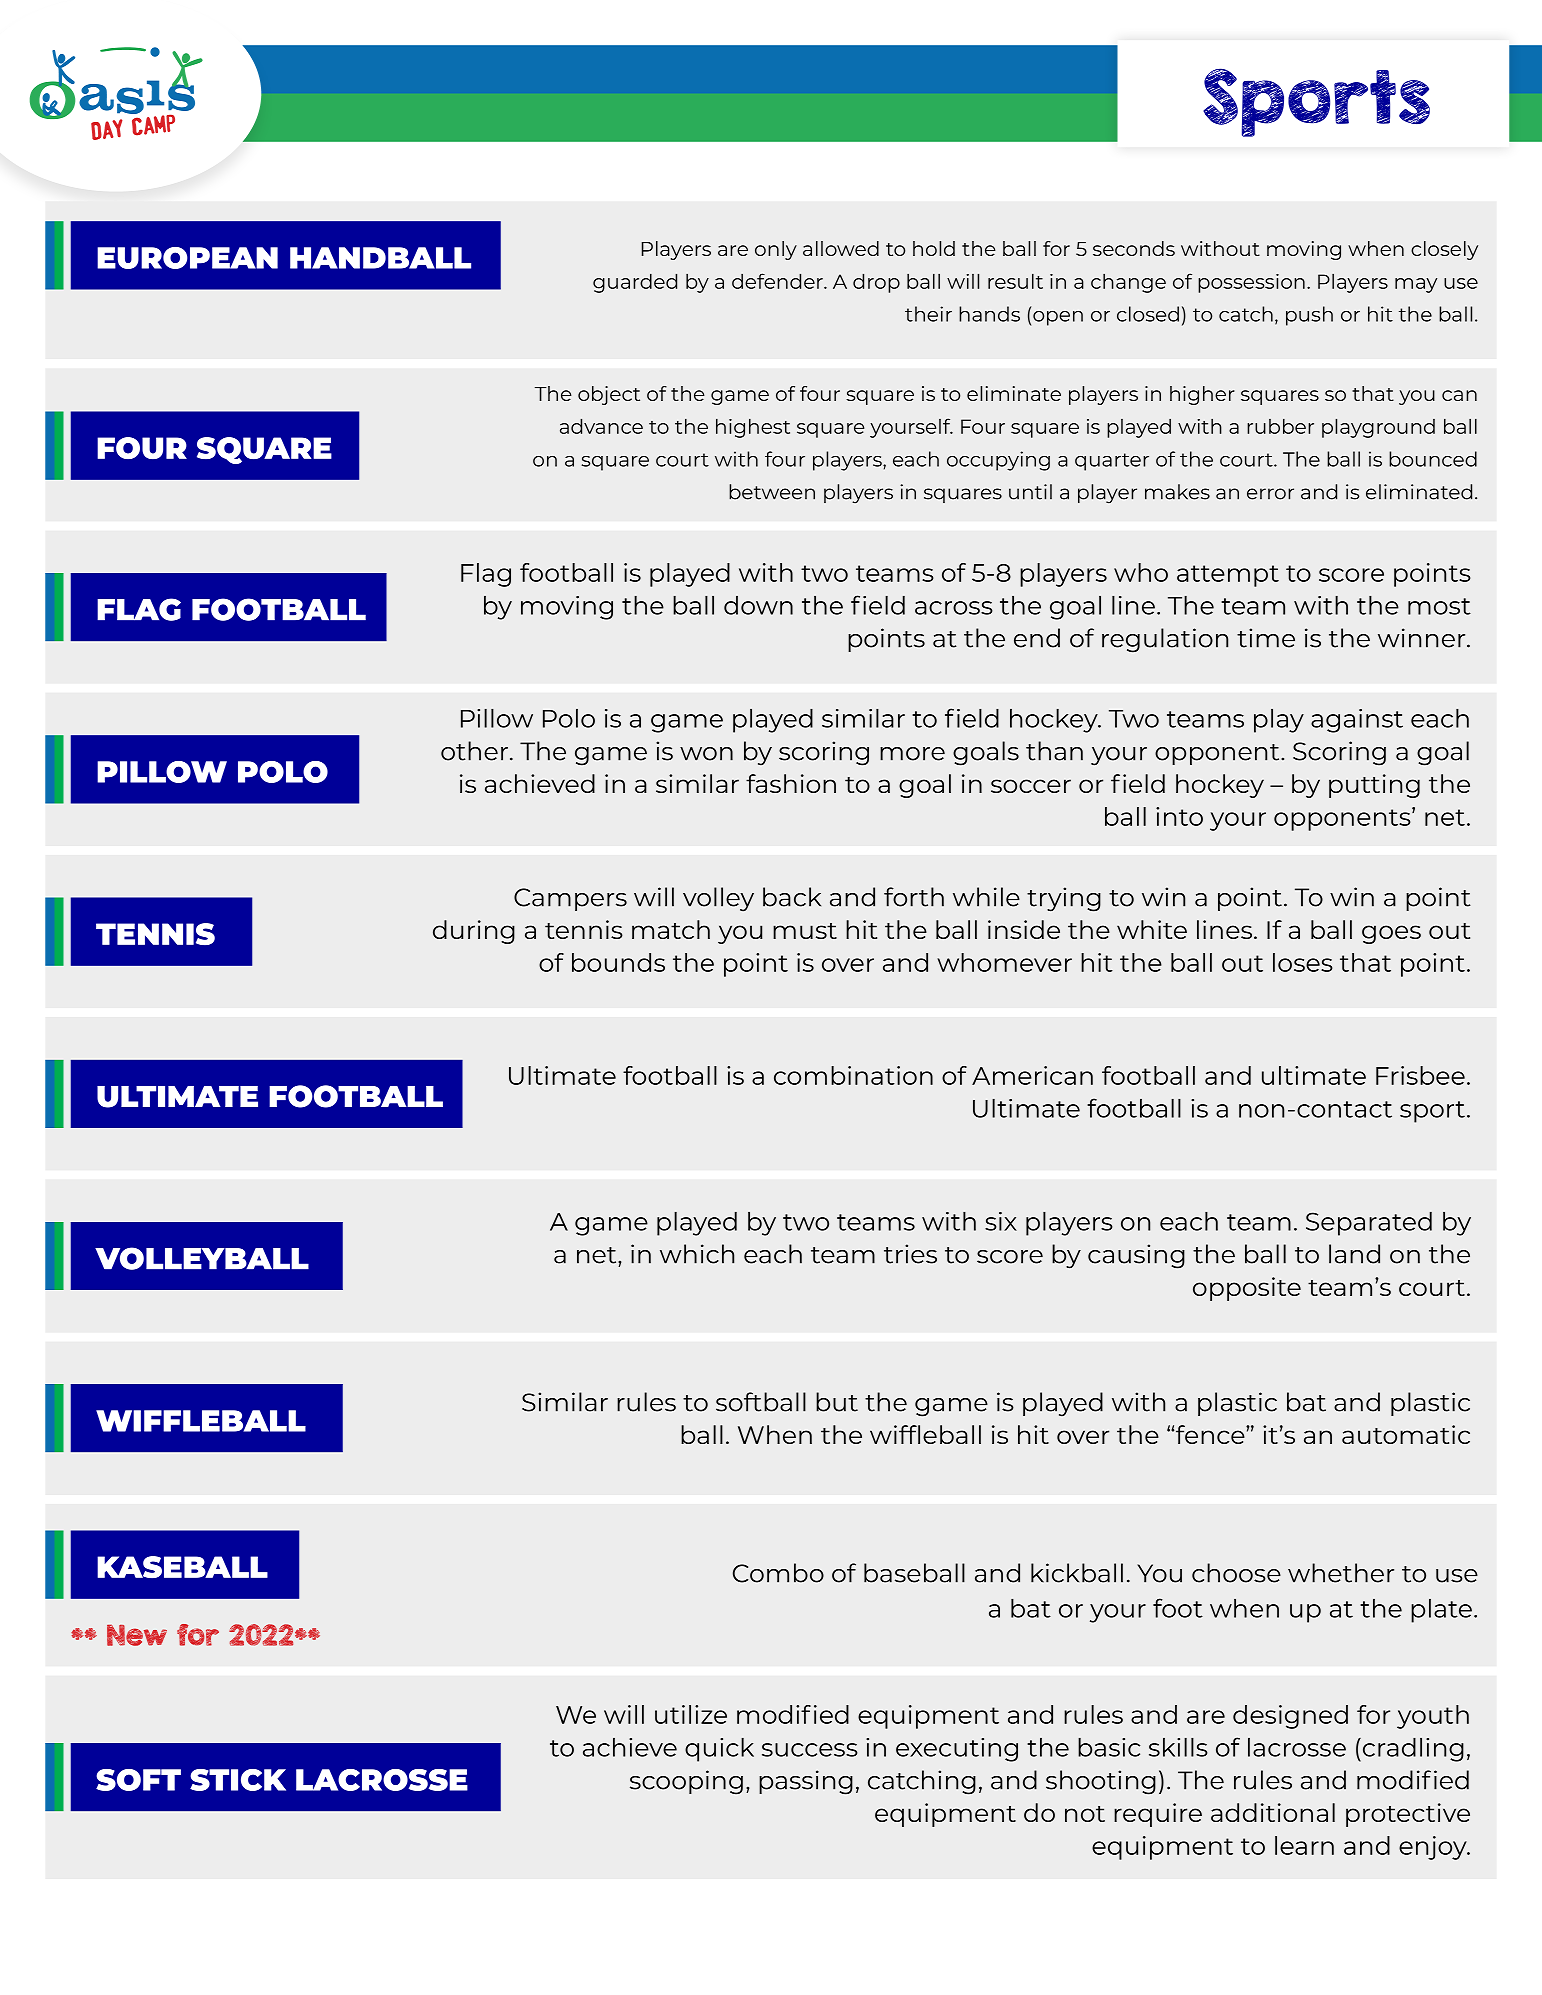 The image size is (1542, 1995). I want to click on STICK, so click(238, 1780).
